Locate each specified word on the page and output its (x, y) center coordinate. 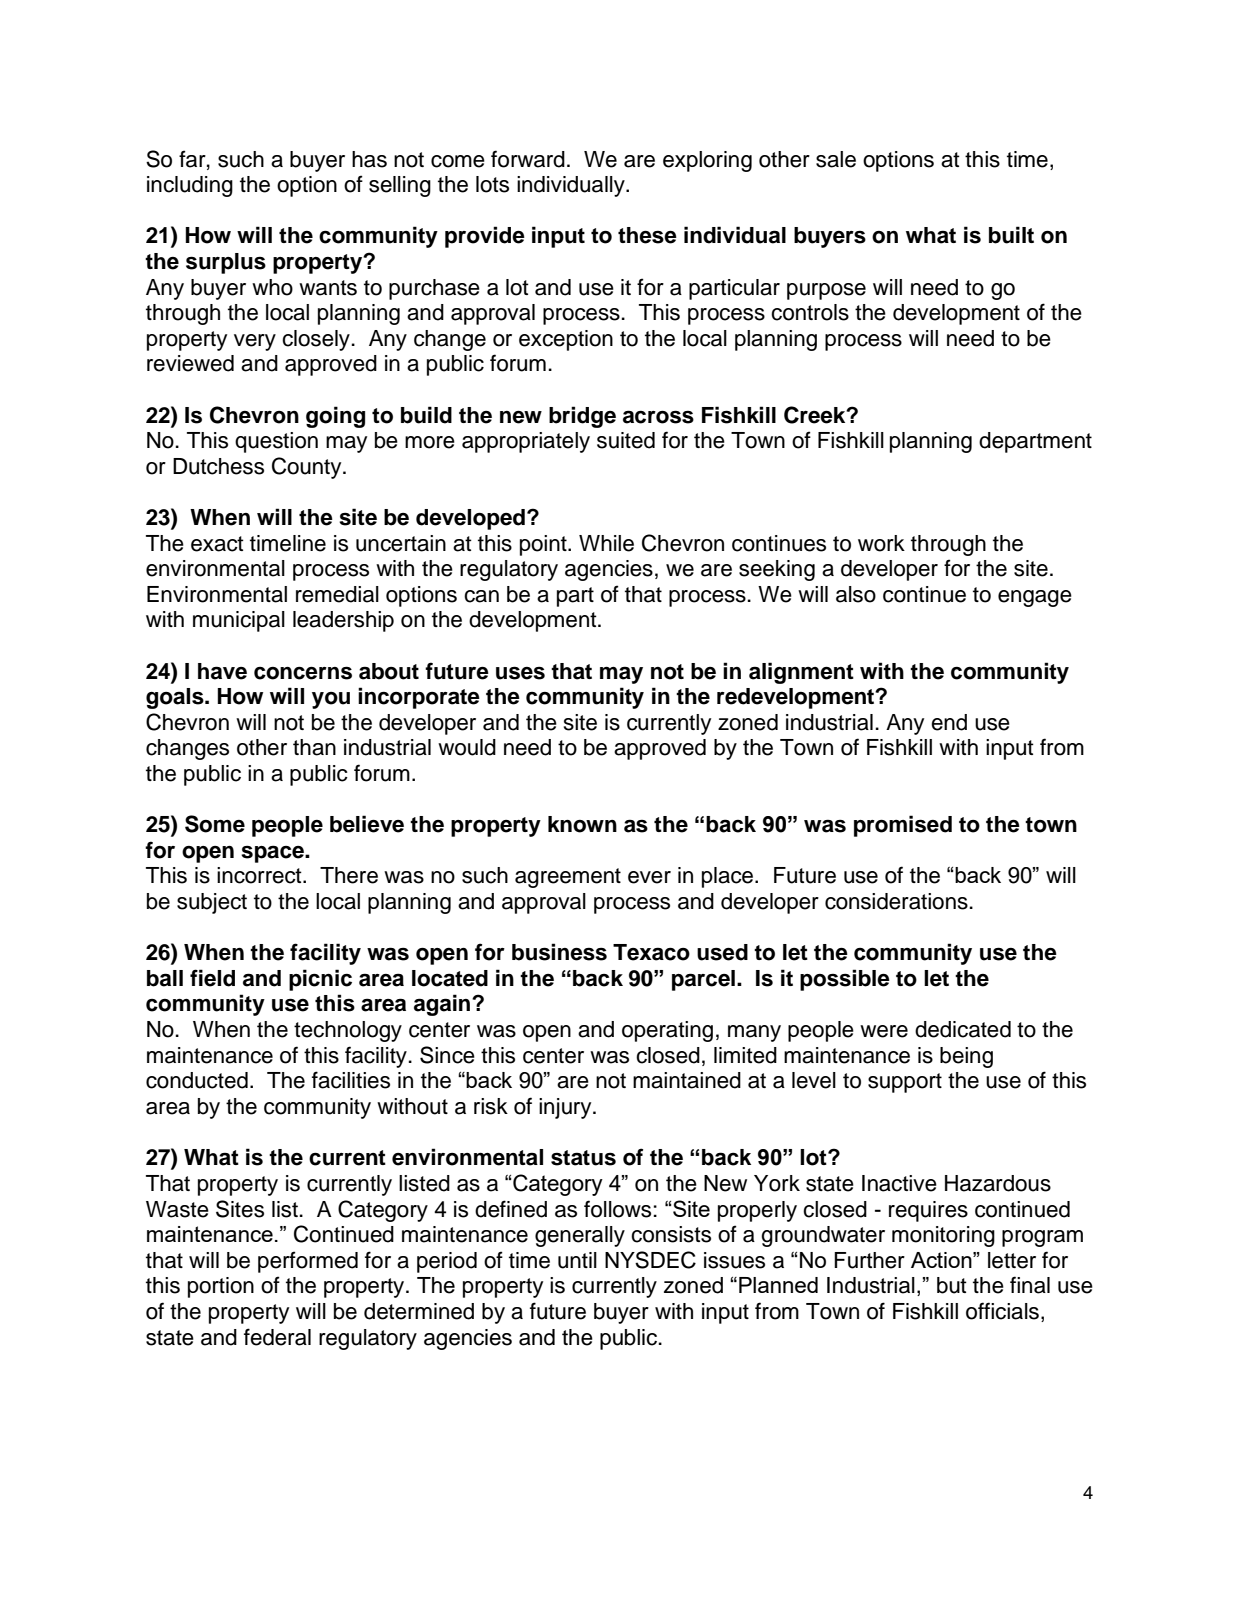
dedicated (963, 1029)
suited (626, 440)
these (647, 235)
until (577, 1260)
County (308, 468)
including (190, 186)
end (949, 722)
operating (667, 1031)
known (582, 824)
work (881, 543)
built (1011, 235)
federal (277, 1337)
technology (348, 1031)
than (314, 747)
